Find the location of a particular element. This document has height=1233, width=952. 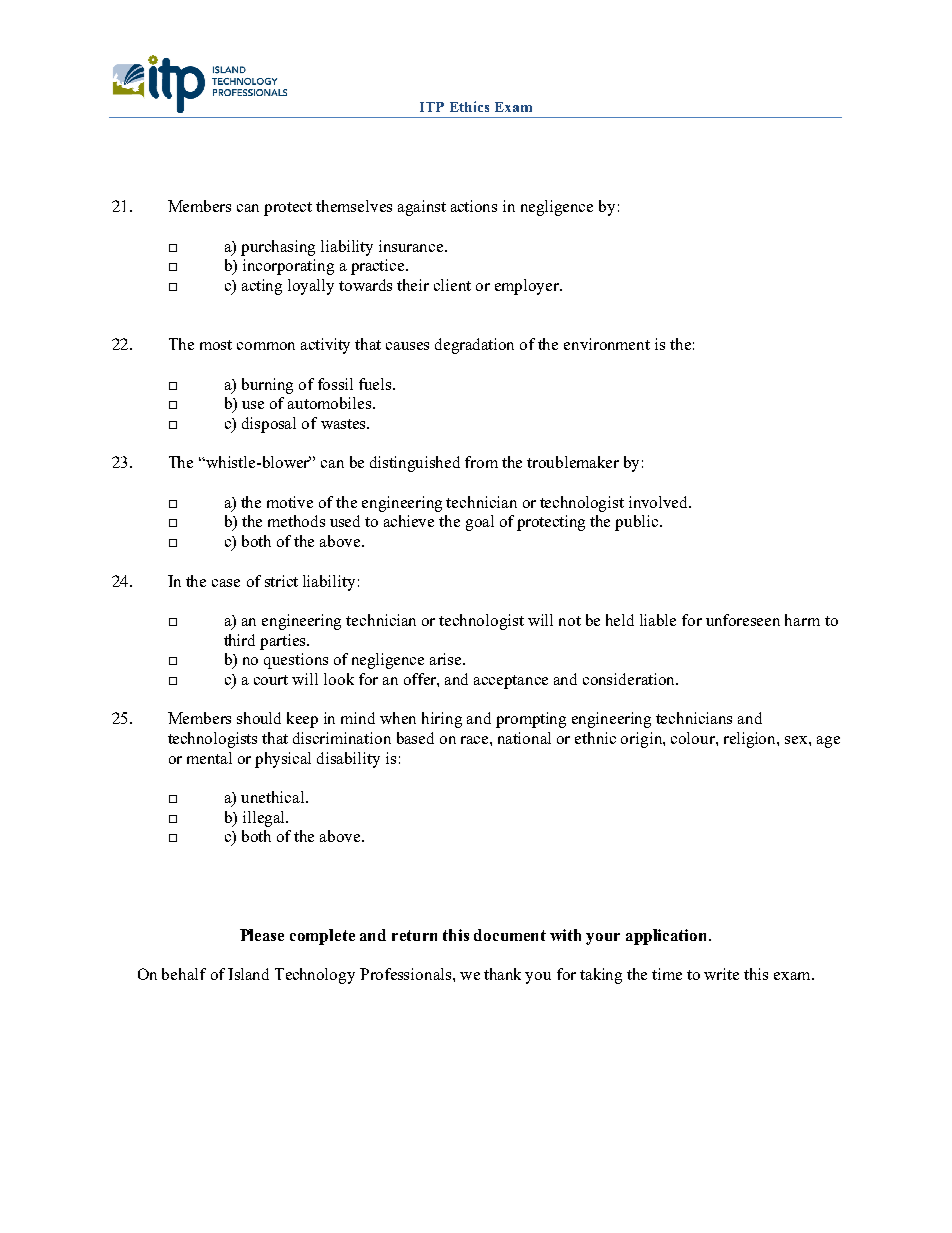

burning is located at coordinates (267, 386).
